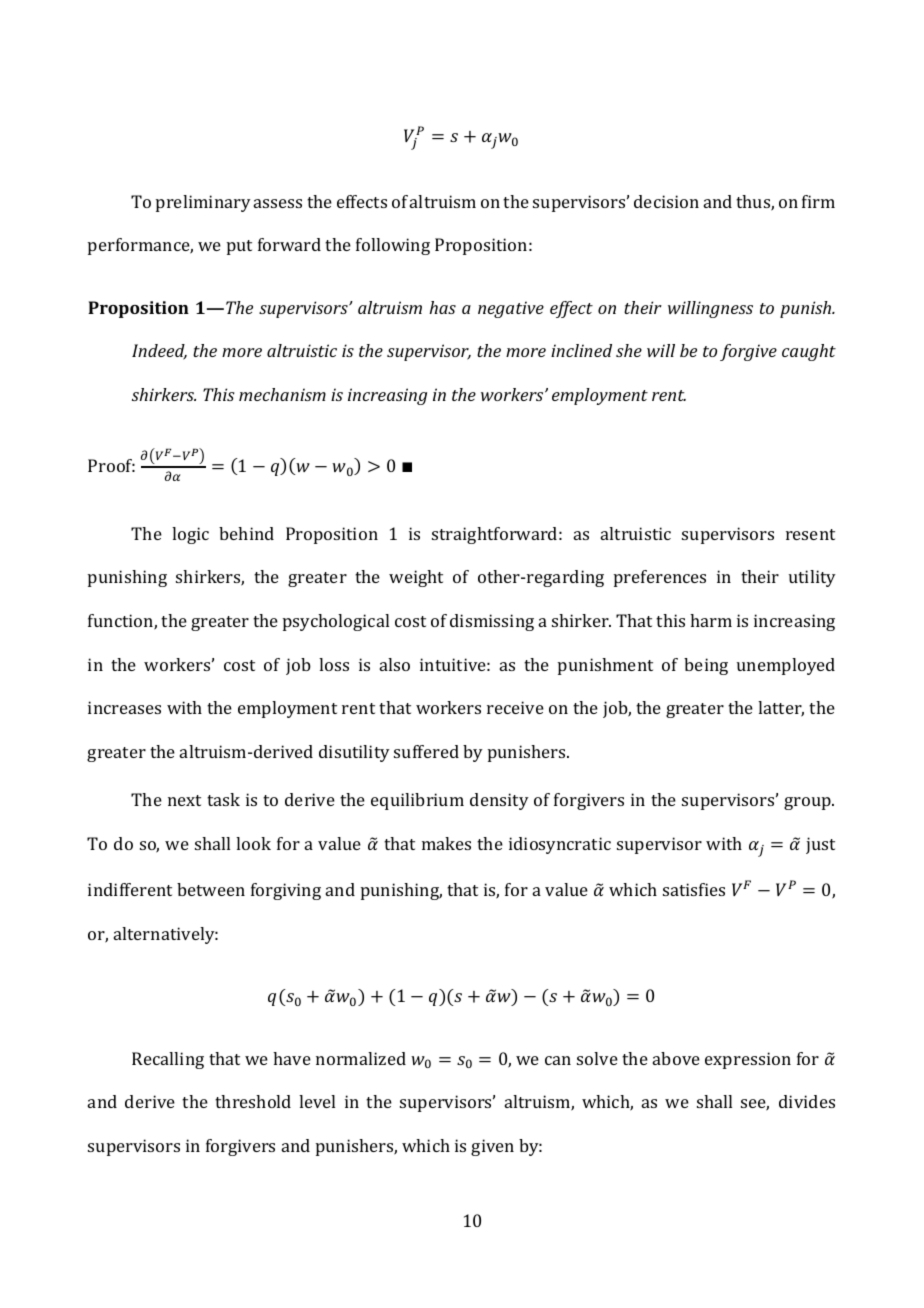 The height and width of the screenshot is (1308, 924). I want to click on receive, so click(515, 707).
